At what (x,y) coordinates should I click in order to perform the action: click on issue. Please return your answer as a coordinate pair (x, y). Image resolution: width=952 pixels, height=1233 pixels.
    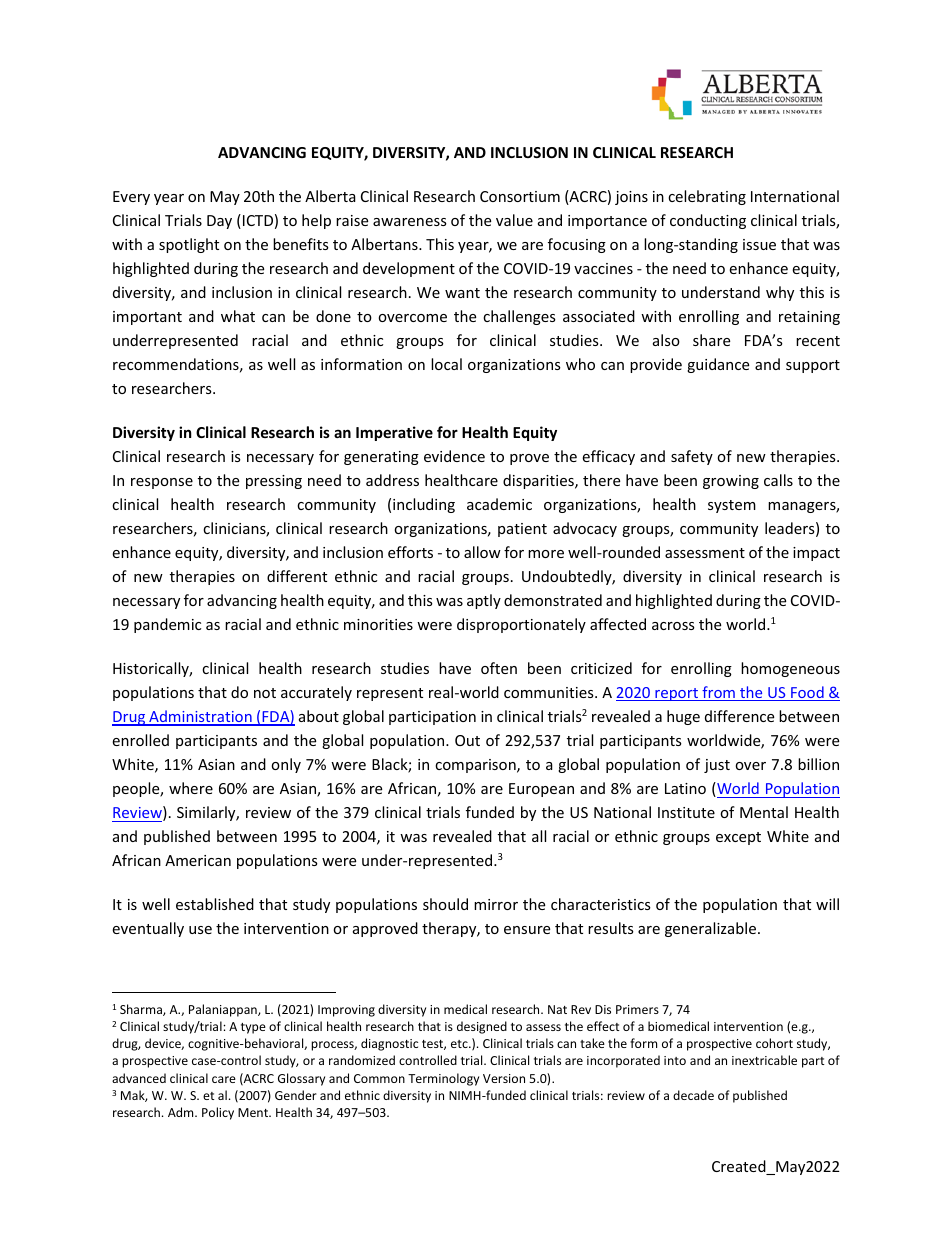
    Looking at the image, I should click on (759, 244).
